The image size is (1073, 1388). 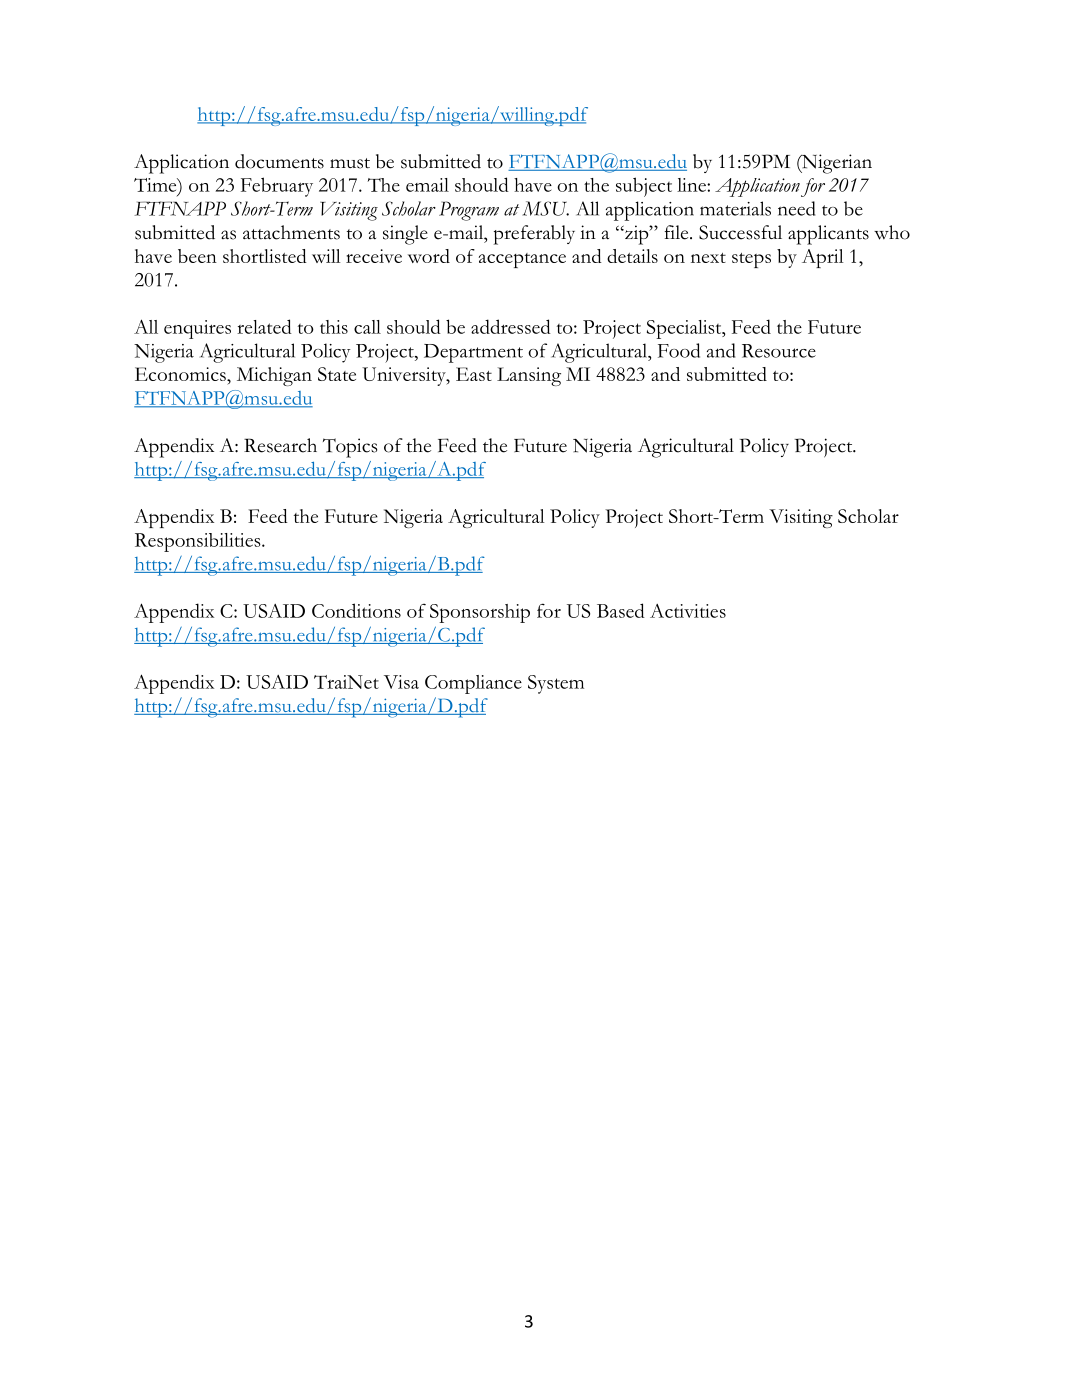 I want to click on System, so click(x=556, y=684).
